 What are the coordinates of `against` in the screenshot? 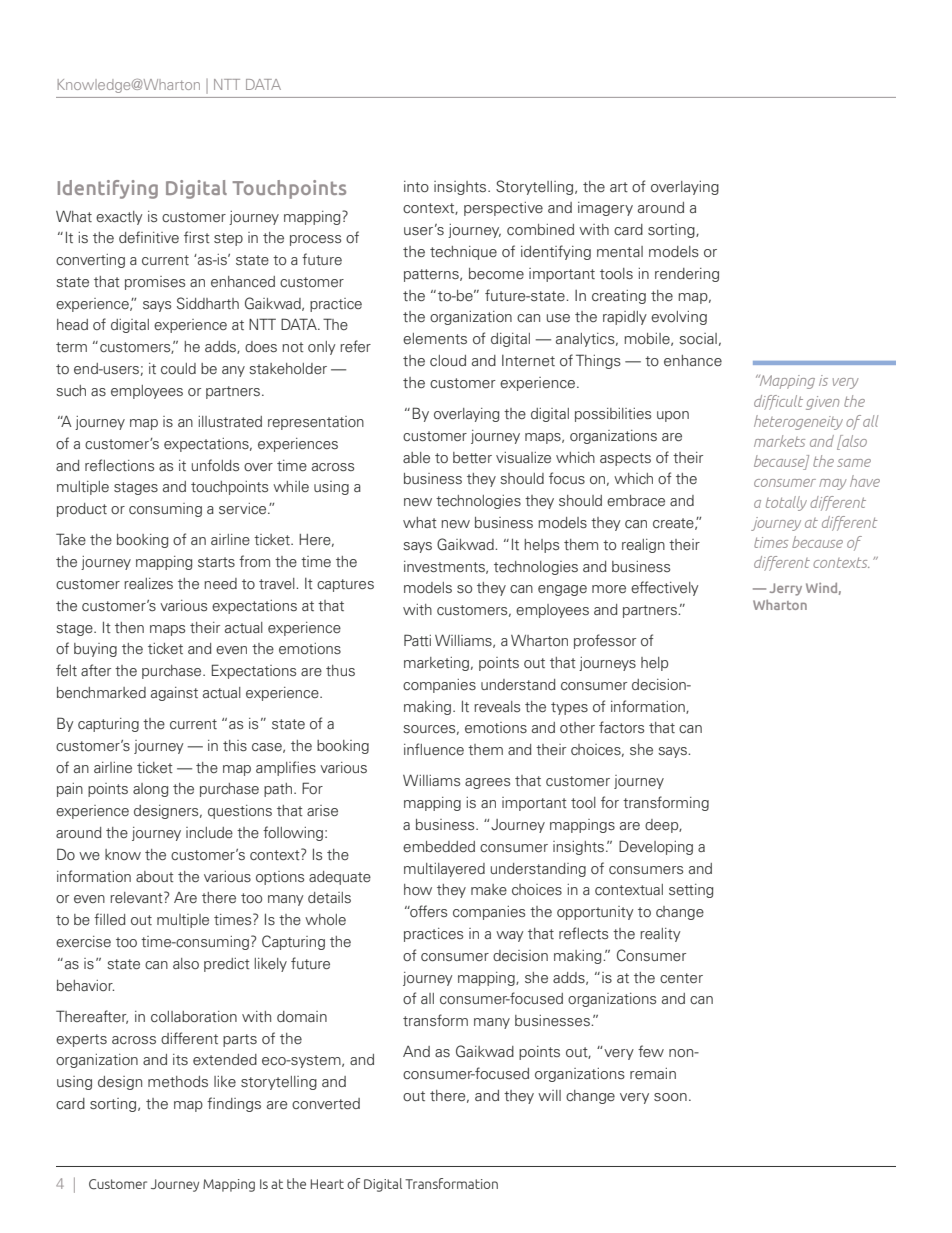 It's located at (174, 694).
